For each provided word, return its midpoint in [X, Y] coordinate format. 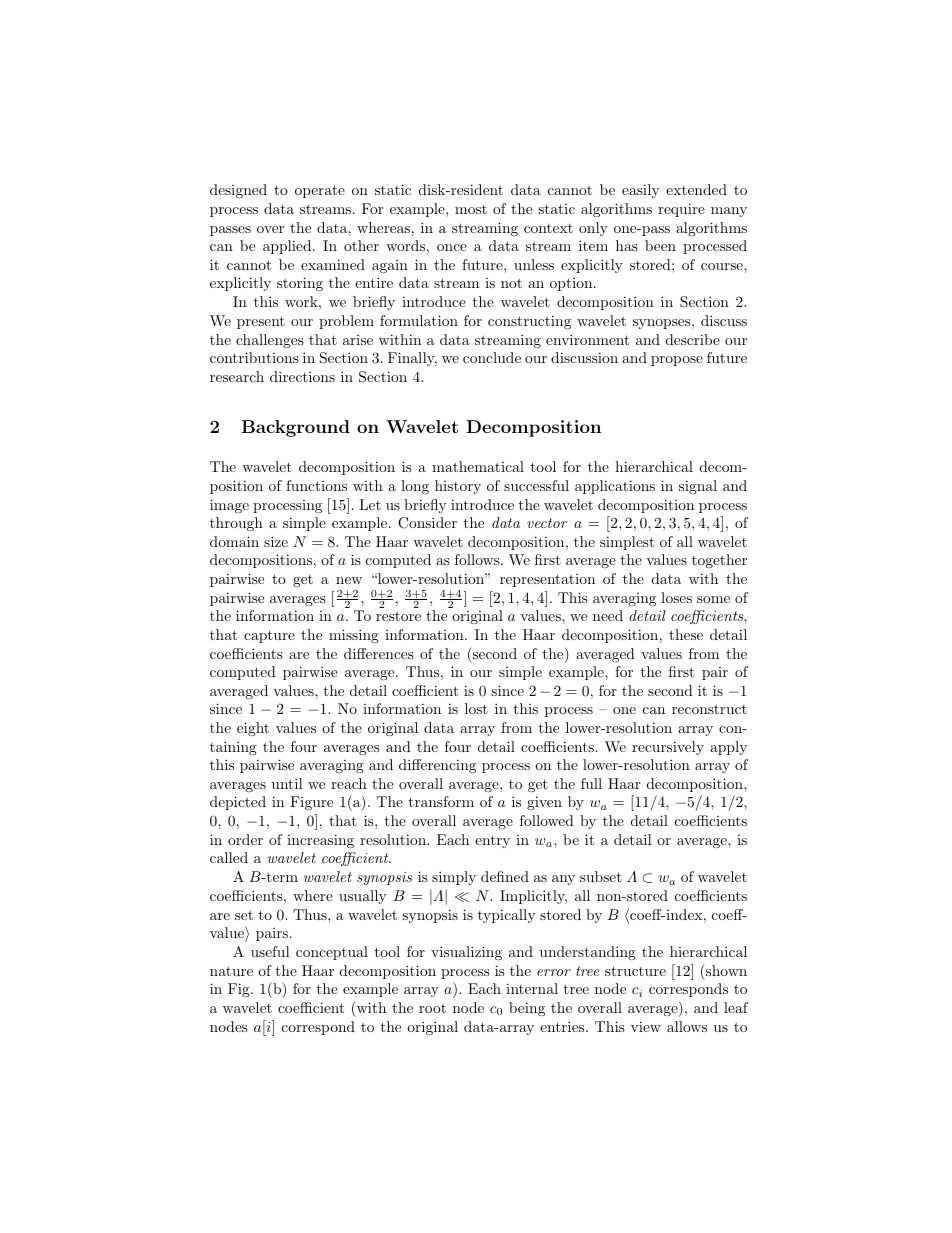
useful [270, 951]
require [681, 210]
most [471, 209]
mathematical [478, 466]
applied [288, 247]
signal [698, 487]
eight [253, 729]
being [527, 1009]
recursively [668, 748]
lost [476, 708]
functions [316, 485]
